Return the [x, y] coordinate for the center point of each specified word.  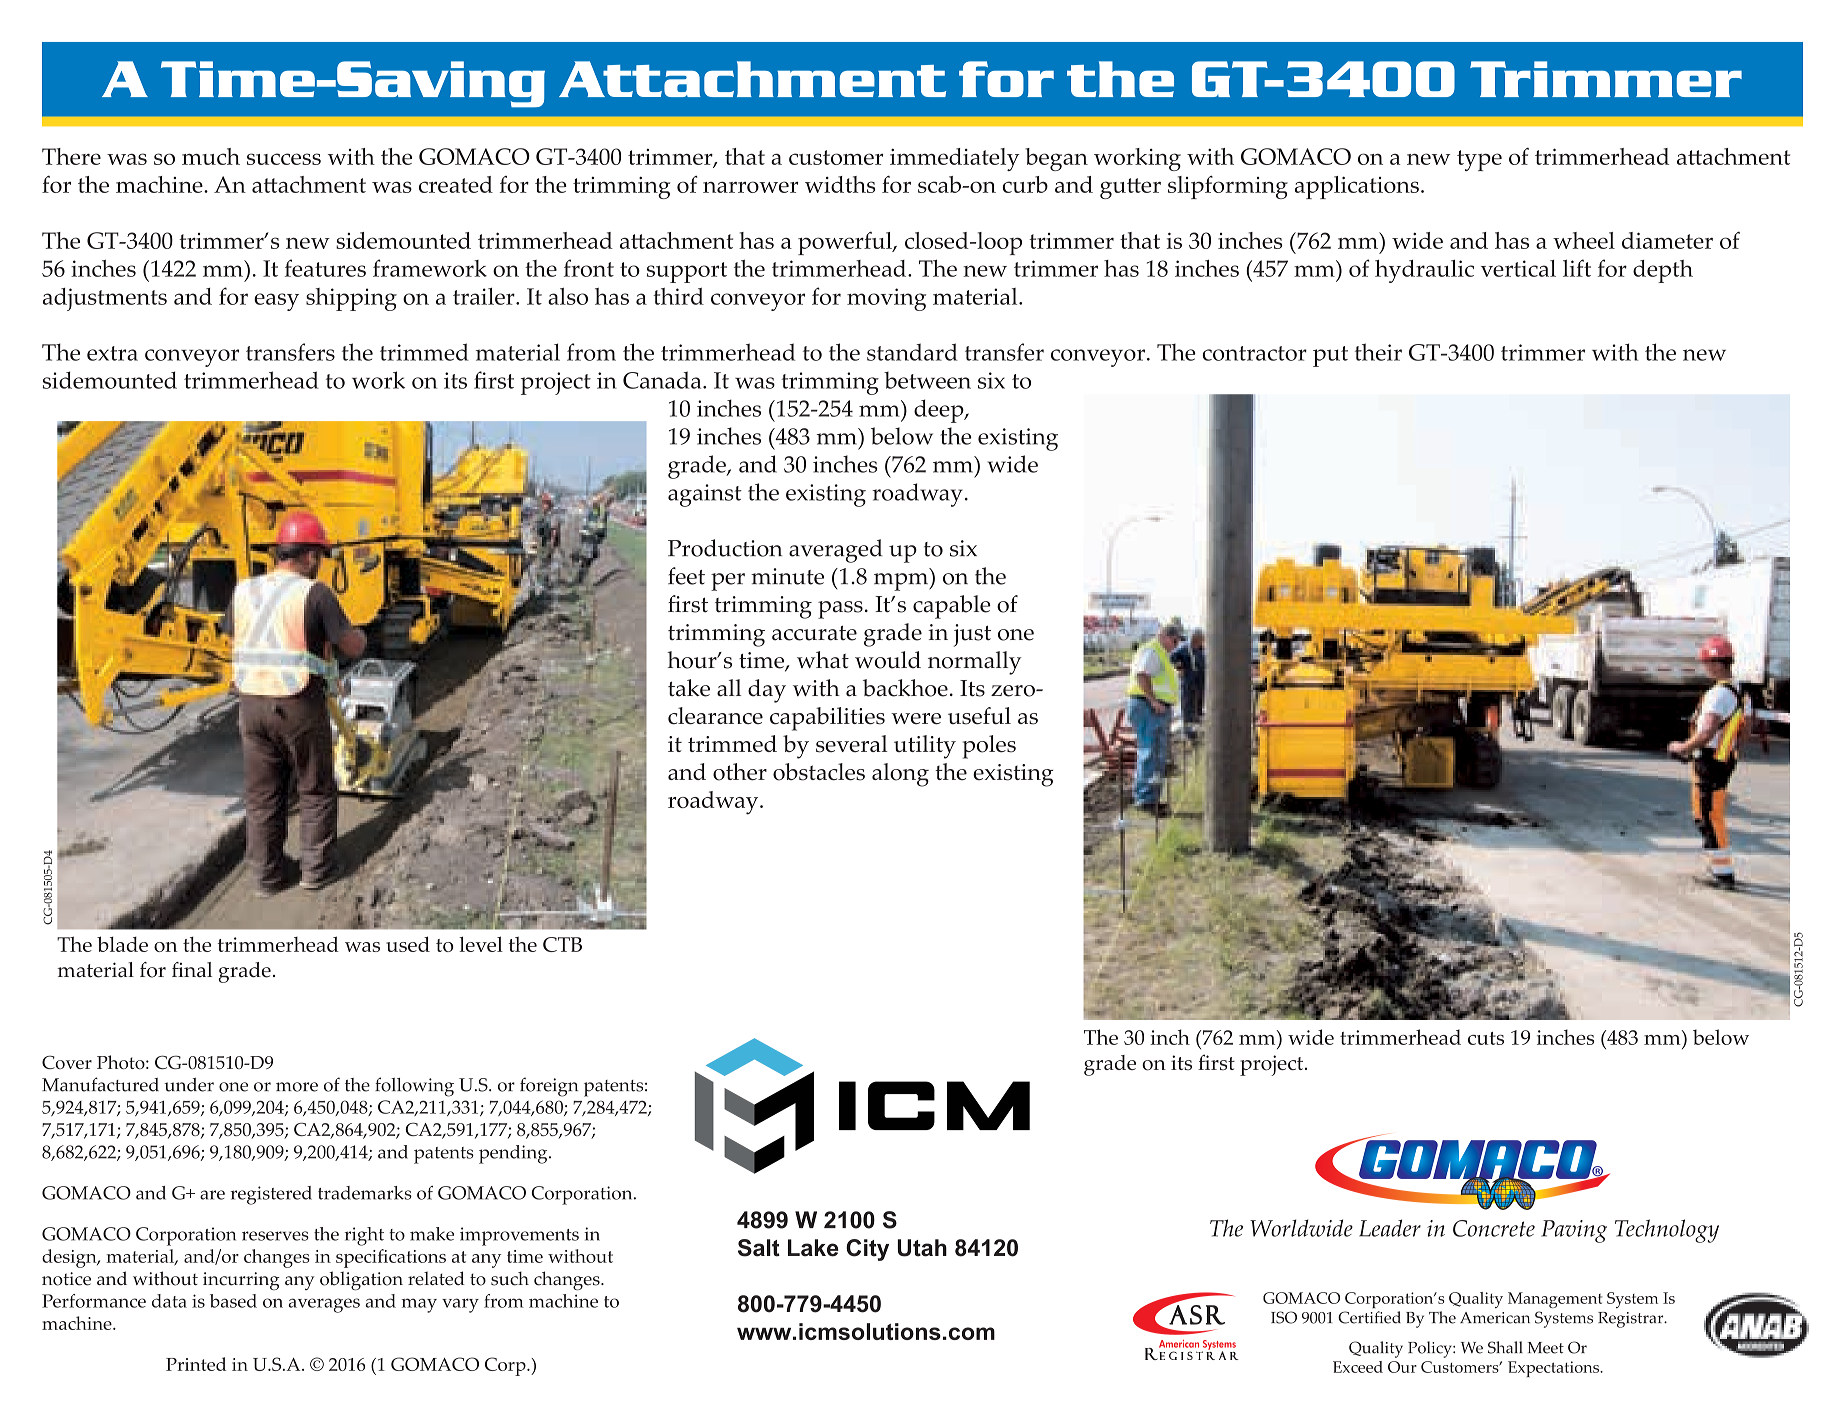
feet [686, 576]
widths [840, 184]
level [481, 944]
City [867, 1250]
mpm [902, 582]
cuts [1486, 1038]
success [284, 159]
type [1479, 160]
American [1495, 1318]
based [233, 1301]
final [192, 970]
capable [952, 607]
